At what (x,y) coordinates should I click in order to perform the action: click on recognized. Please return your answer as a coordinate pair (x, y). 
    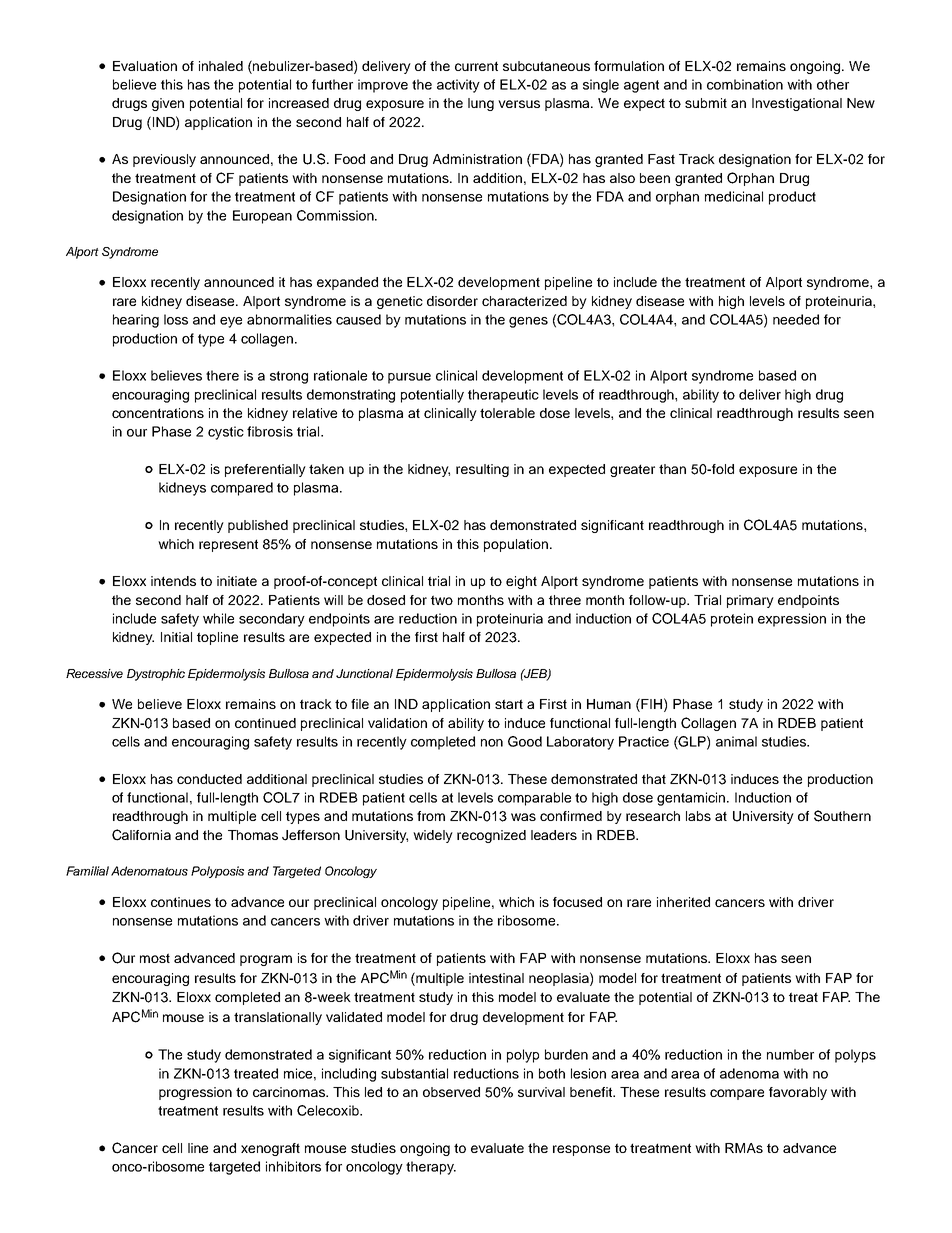
    Looking at the image, I should click on (491, 836).
